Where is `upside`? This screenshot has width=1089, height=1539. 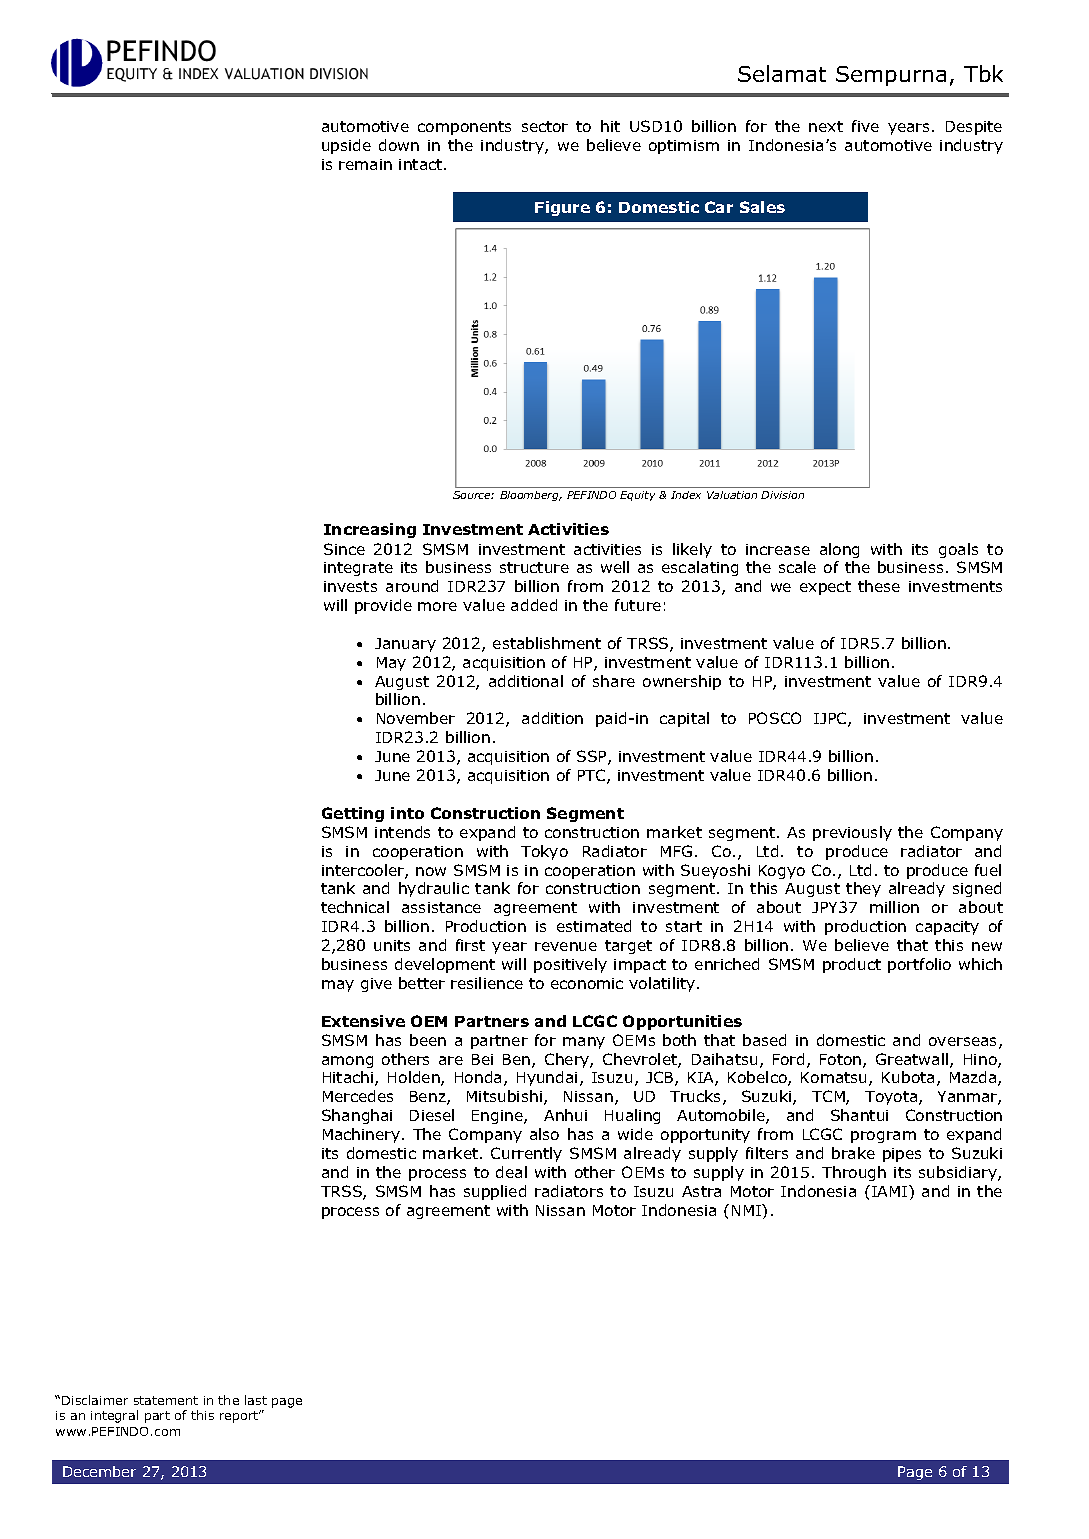 upside is located at coordinates (346, 146).
